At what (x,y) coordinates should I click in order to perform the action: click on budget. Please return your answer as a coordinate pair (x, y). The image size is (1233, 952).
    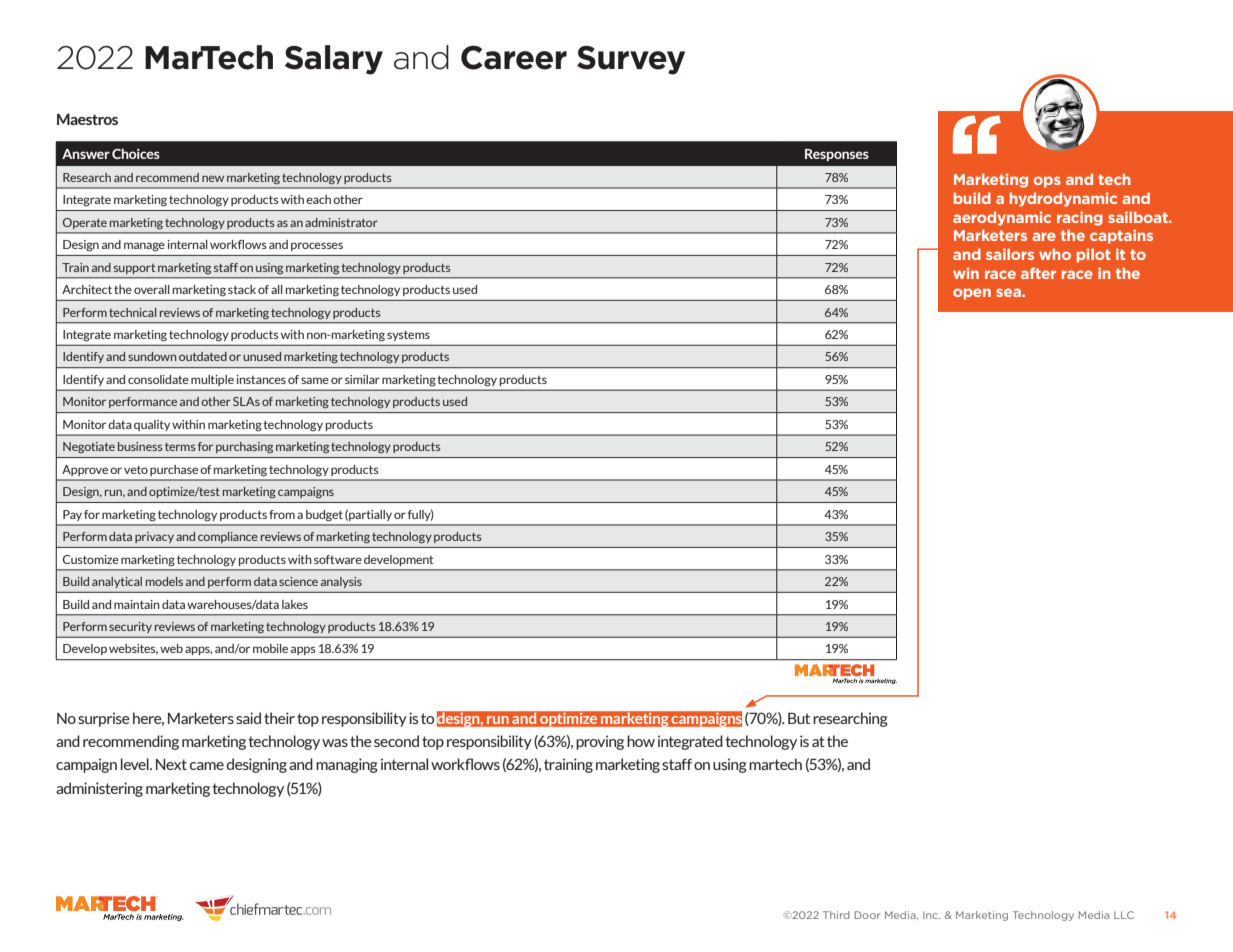
    Looking at the image, I should click on (324, 516).
